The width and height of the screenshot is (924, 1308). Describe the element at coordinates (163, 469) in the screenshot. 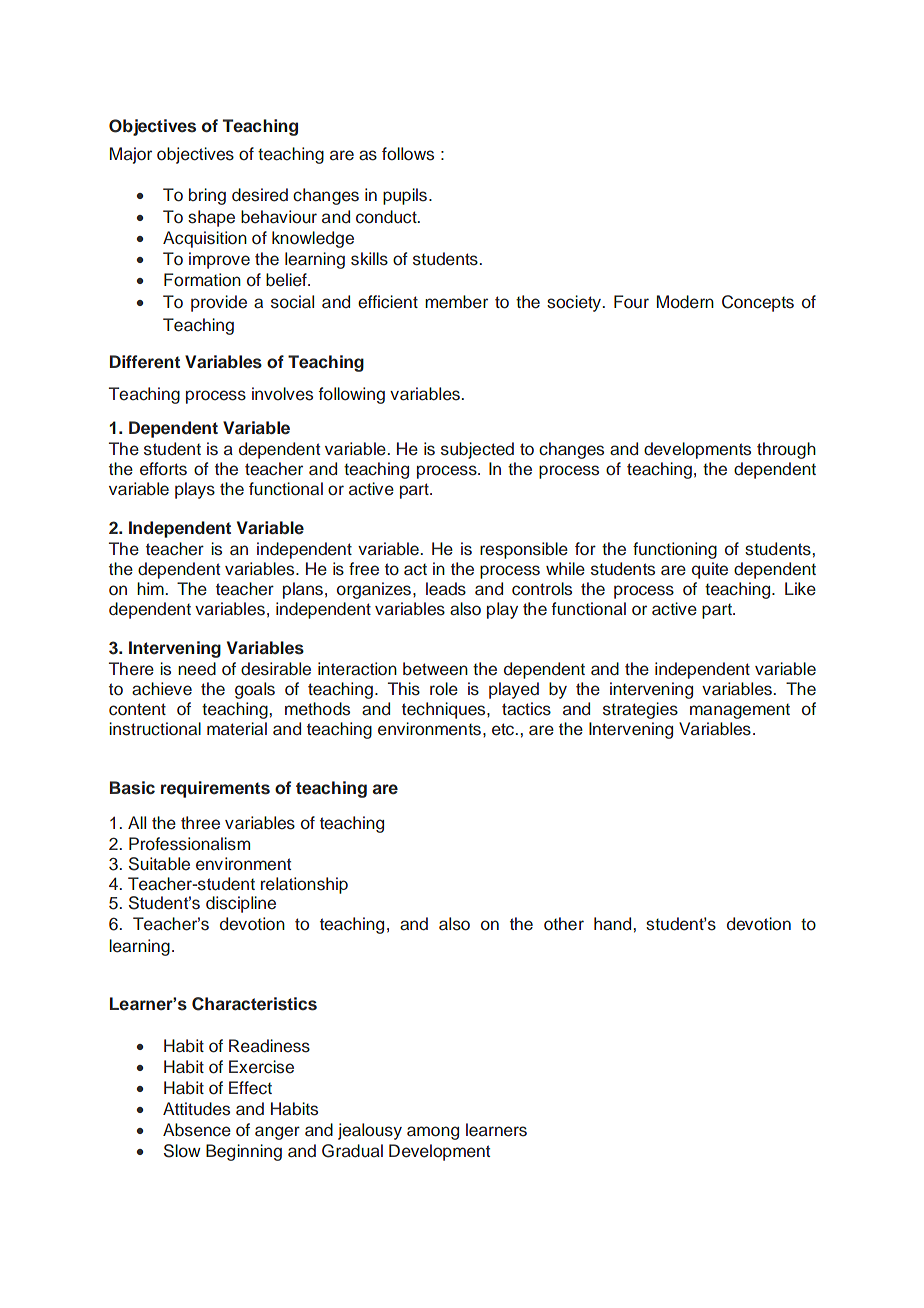

I see `efforts` at that location.
